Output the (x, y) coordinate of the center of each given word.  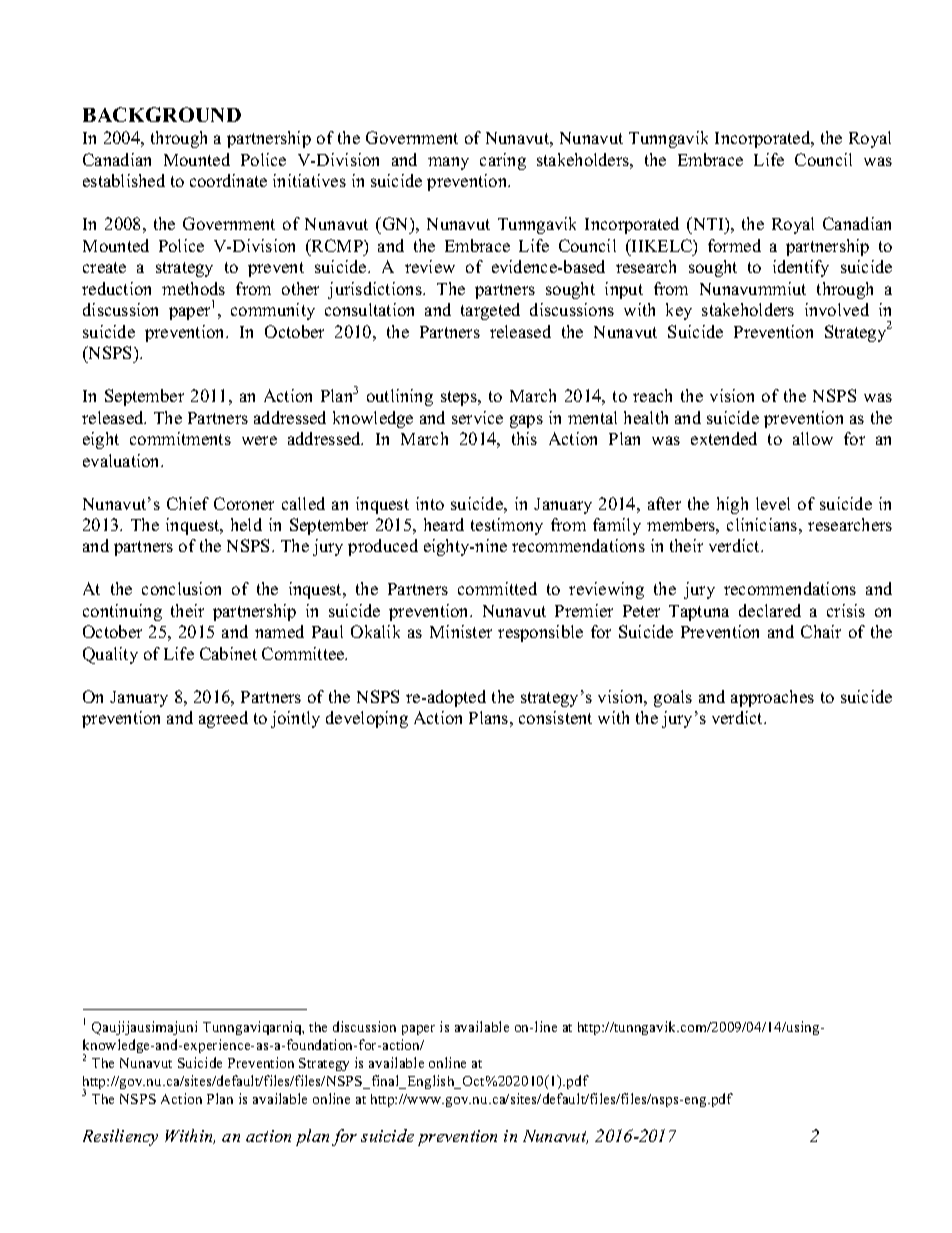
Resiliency (120, 1137)
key (679, 311)
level (773, 503)
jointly (295, 719)
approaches (772, 698)
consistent (555, 717)
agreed (223, 719)
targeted (490, 311)
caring (503, 161)
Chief (188, 503)
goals (673, 698)
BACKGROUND (162, 114)
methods (193, 288)
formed (734, 245)
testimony (507, 526)
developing (367, 719)
